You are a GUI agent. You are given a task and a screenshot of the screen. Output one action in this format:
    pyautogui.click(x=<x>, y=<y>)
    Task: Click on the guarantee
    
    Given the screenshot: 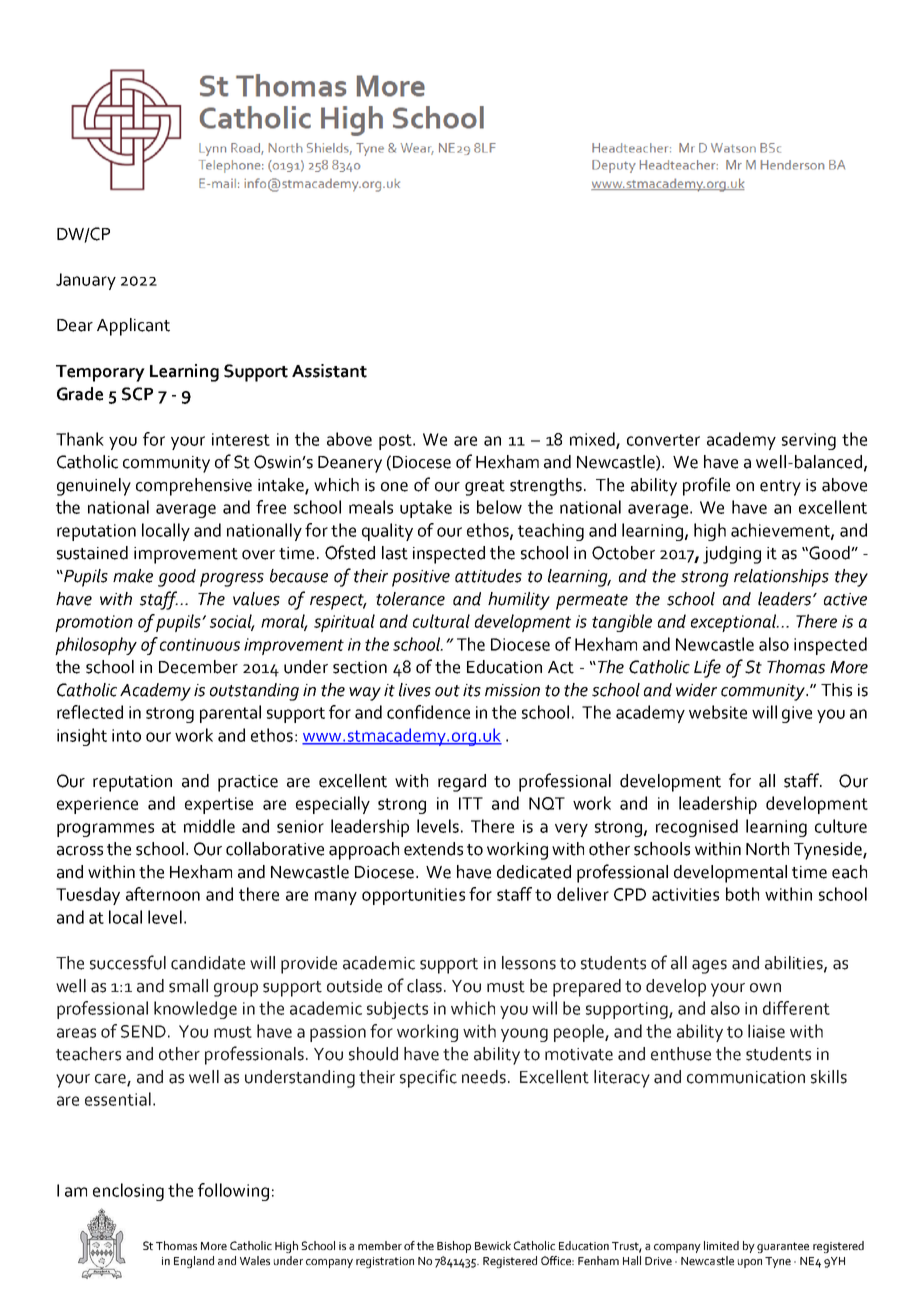 What is the action you would take?
    pyautogui.click(x=783, y=1247)
